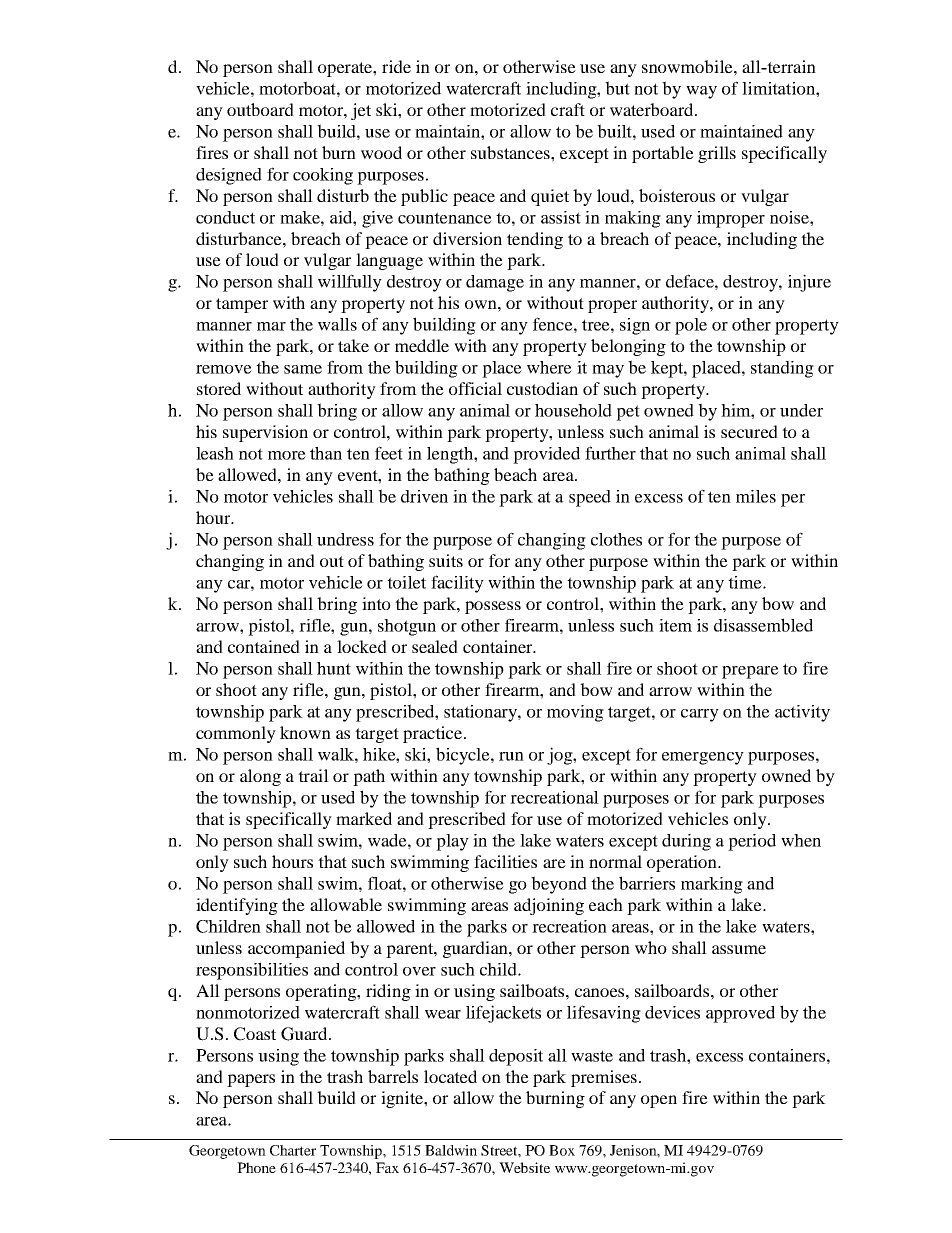  Describe the element at coordinates (749, 431) in the screenshot. I see `secured` at that location.
